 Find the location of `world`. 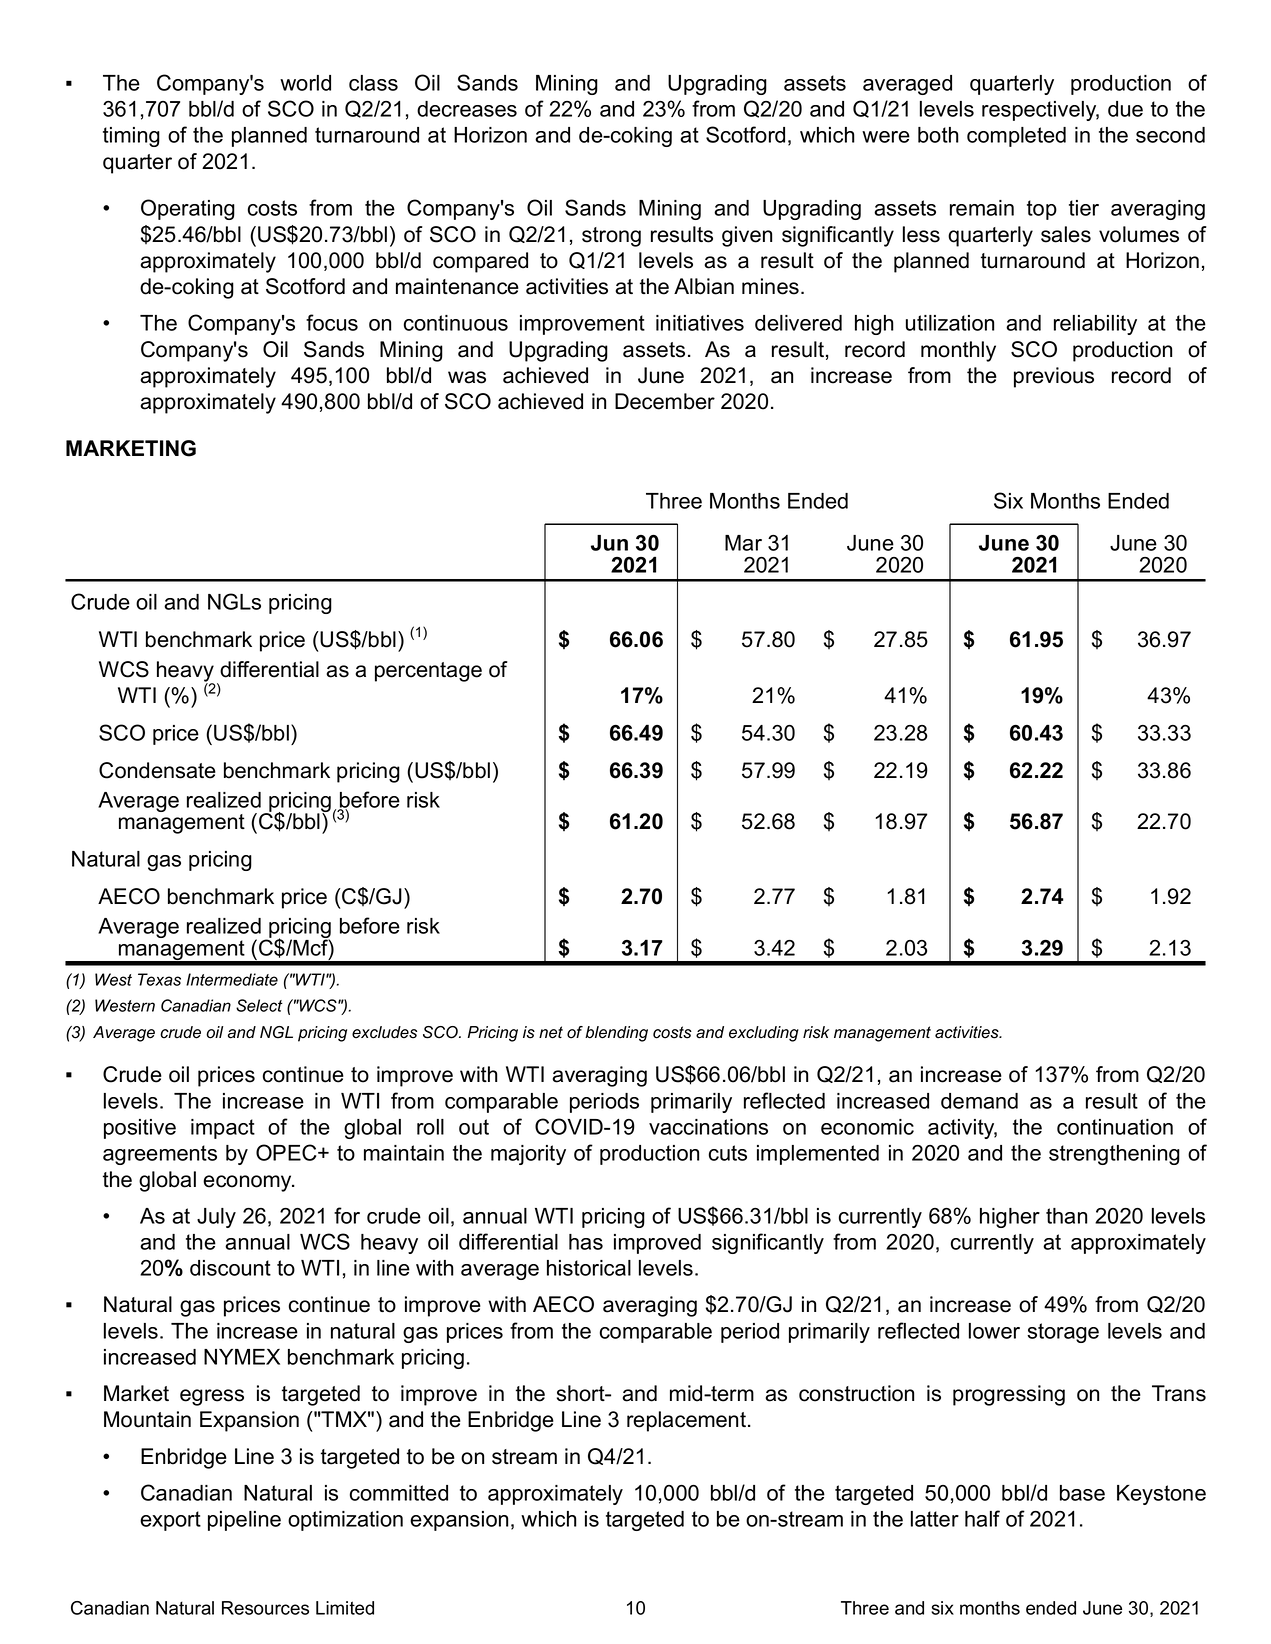

world is located at coordinates (305, 83).
